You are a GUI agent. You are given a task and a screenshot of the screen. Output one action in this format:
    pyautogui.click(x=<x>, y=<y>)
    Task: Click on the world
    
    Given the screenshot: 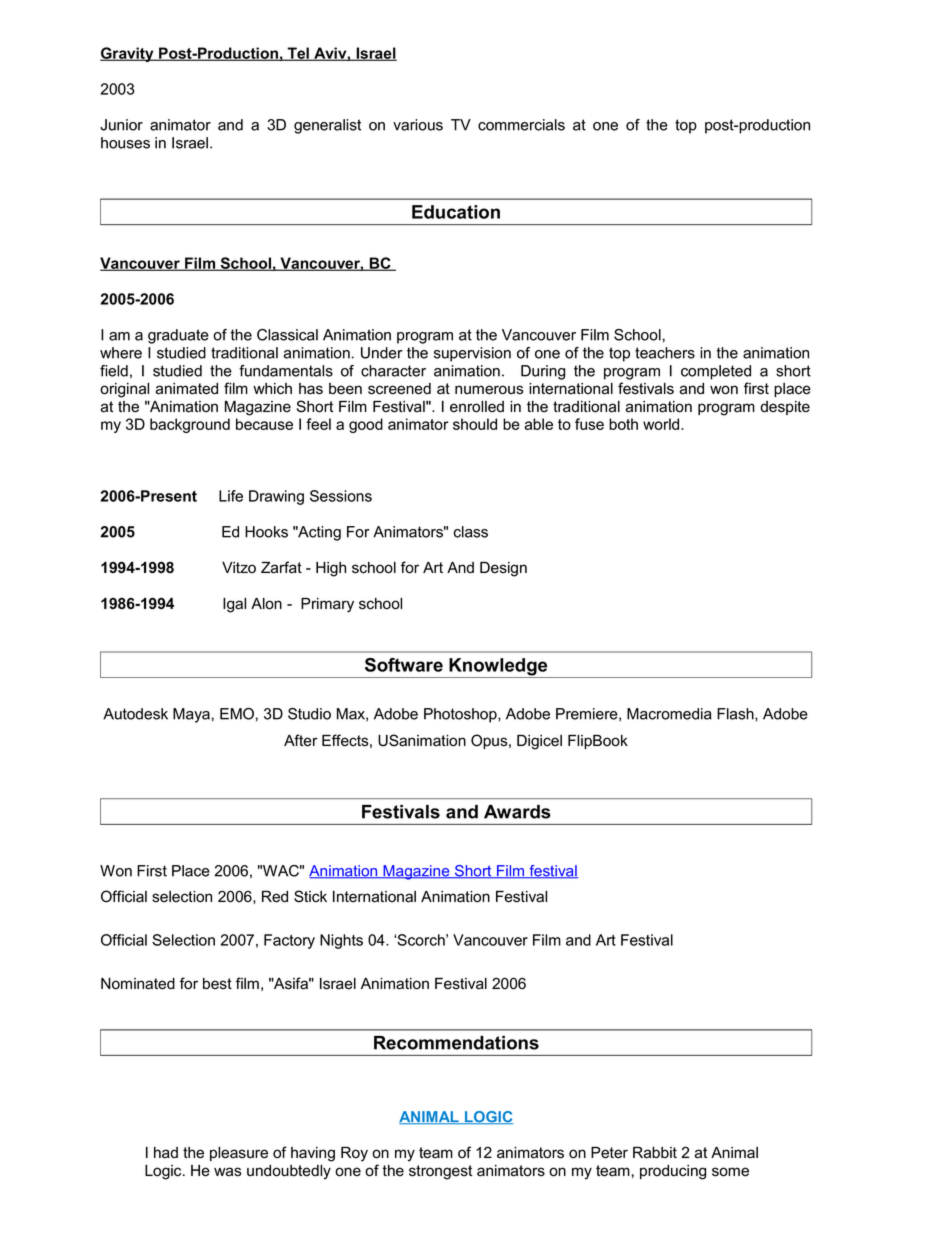 What is the action you would take?
    pyautogui.click(x=662, y=424)
